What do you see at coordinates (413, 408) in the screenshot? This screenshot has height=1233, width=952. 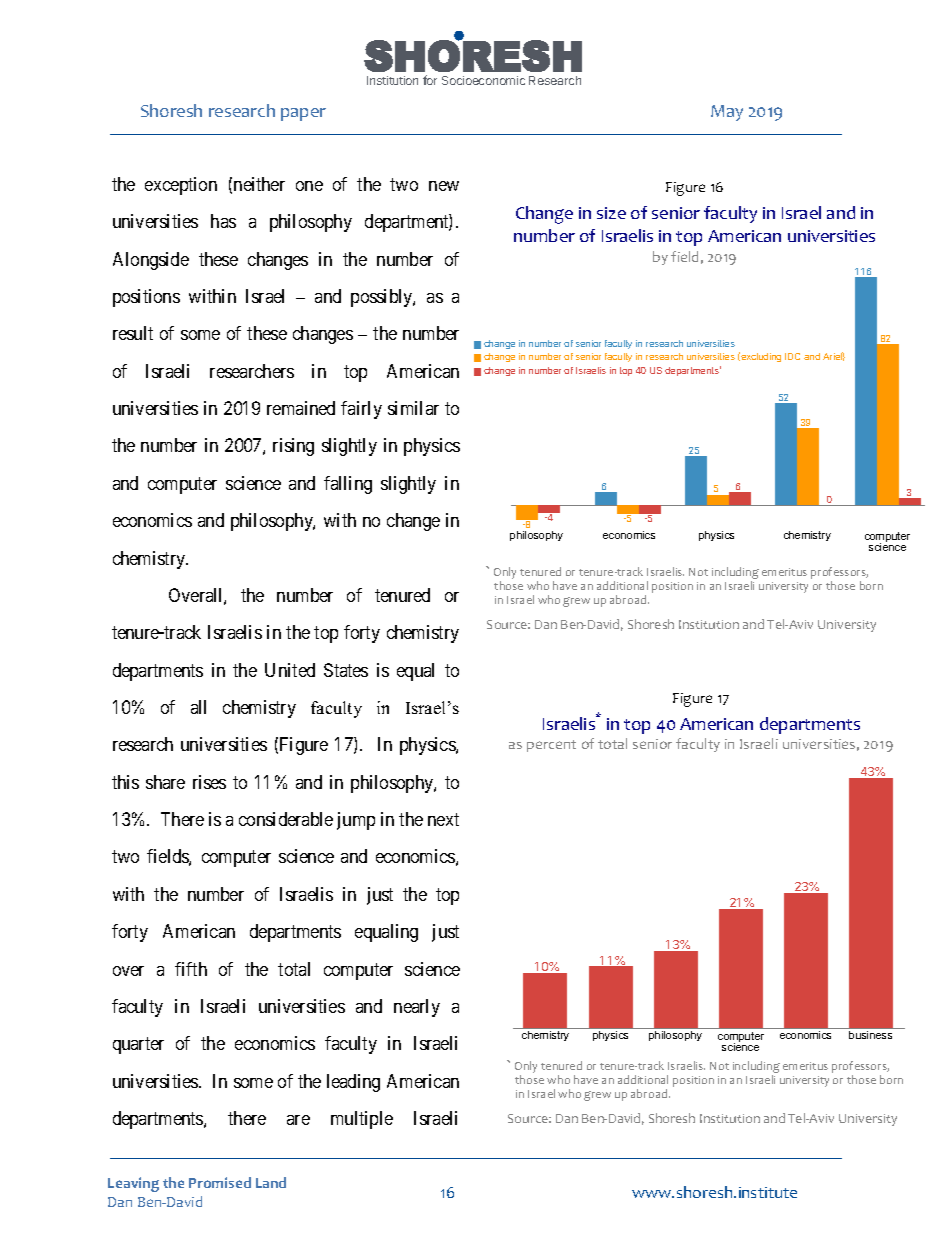 I see `similar` at bounding box center [413, 408].
